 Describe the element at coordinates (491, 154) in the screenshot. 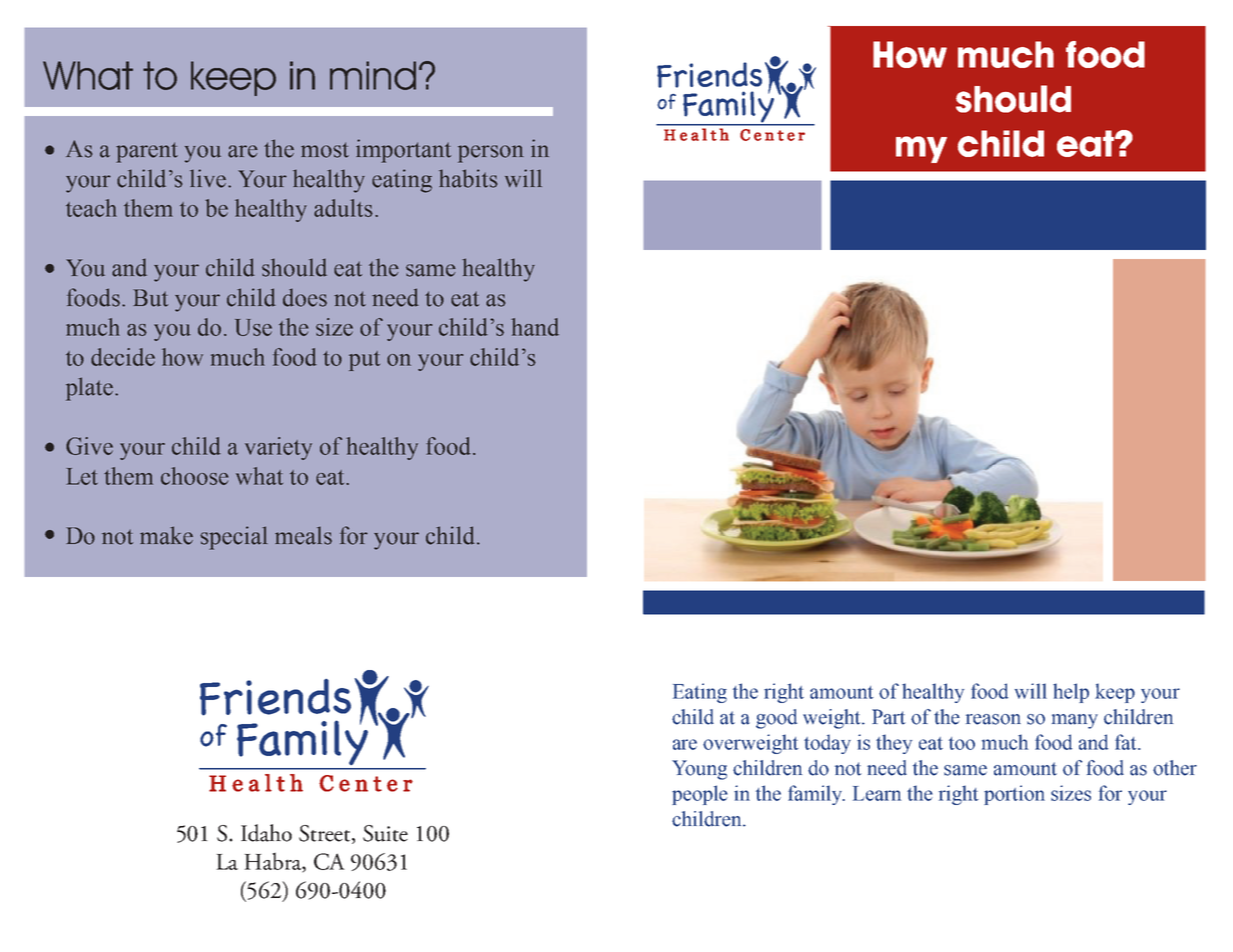

I see `person` at that location.
